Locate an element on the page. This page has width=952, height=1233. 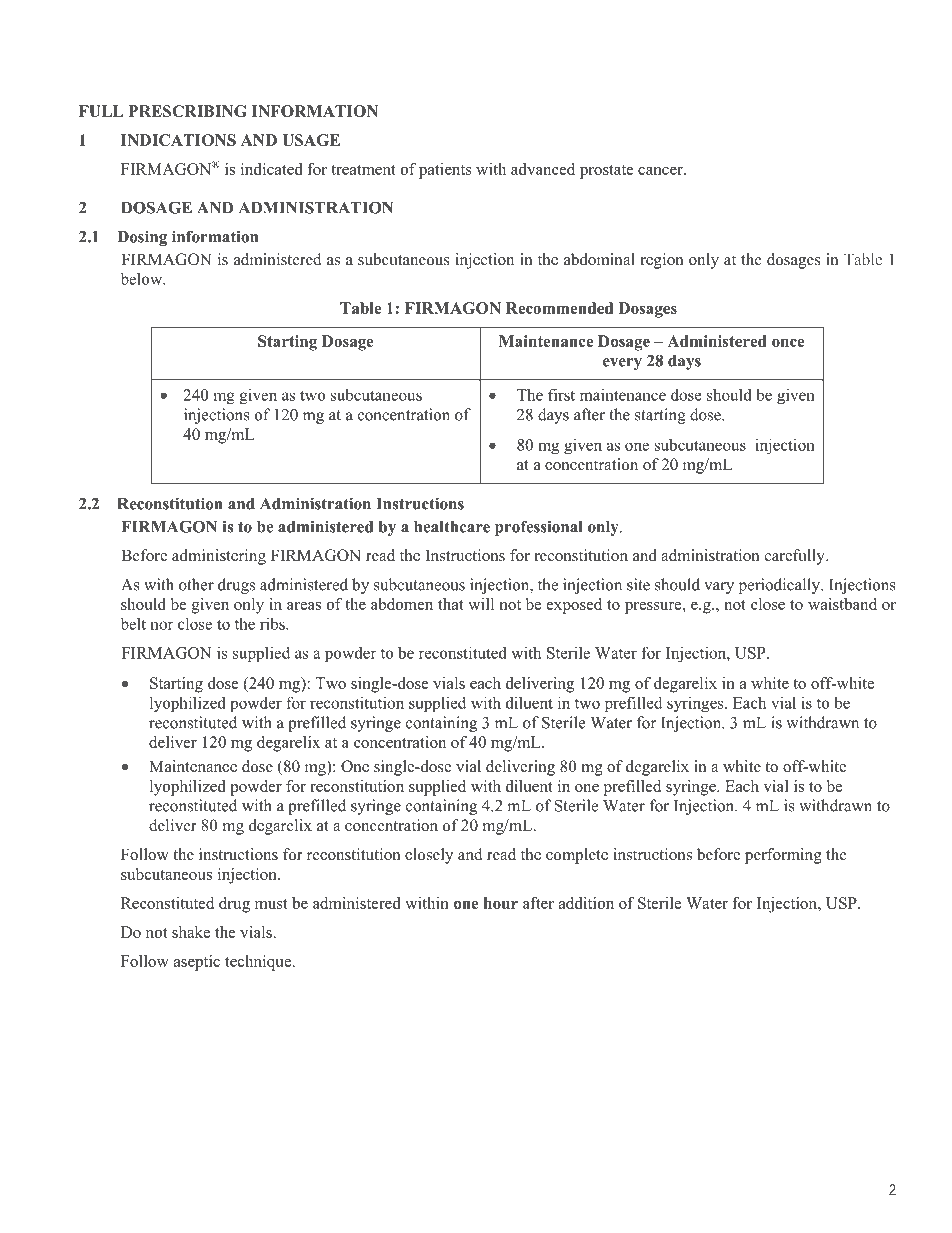
shake is located at coordinates (191, 932).
